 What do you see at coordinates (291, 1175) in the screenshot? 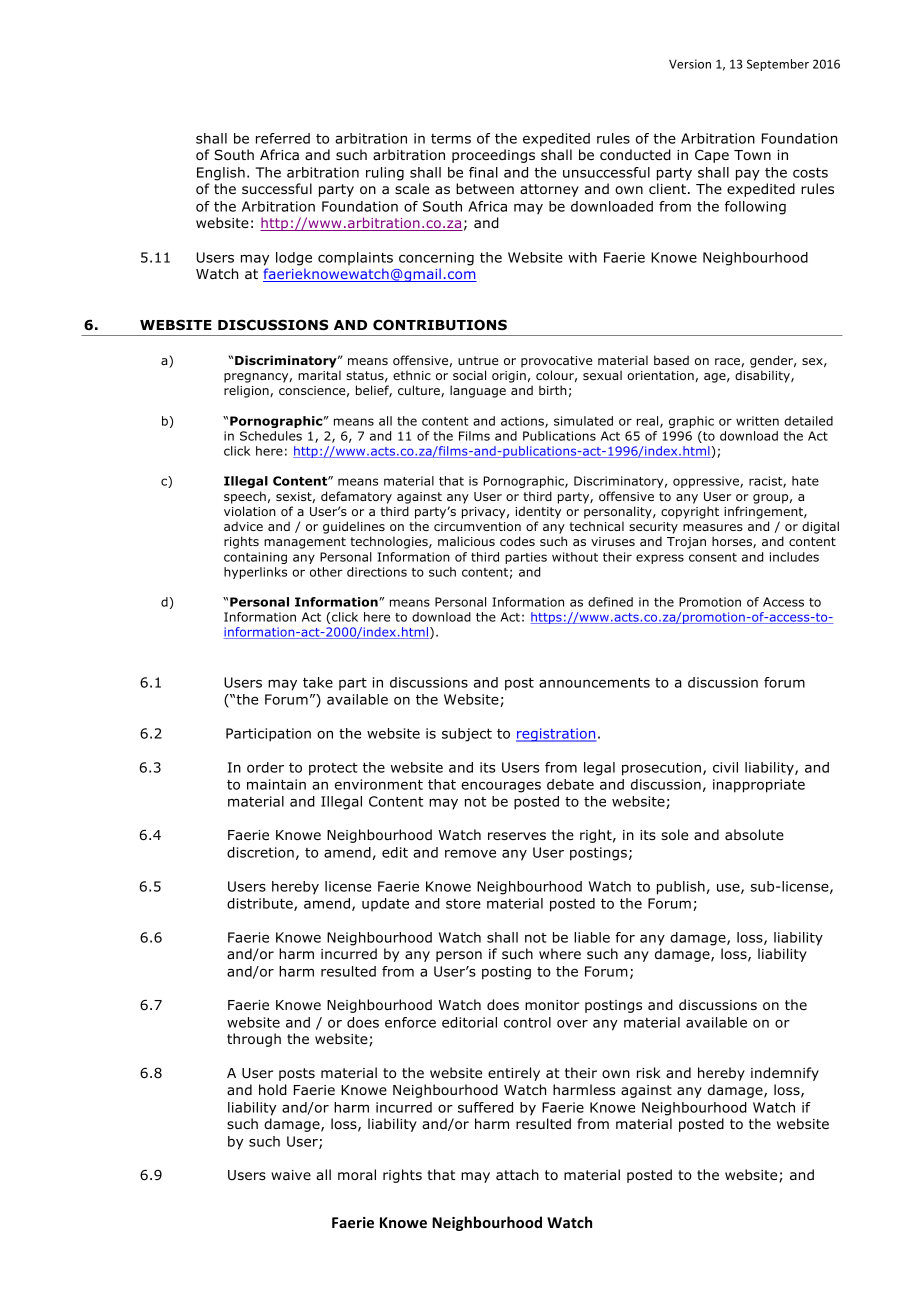
I see `waive` at bounding box center [291, 1175].
